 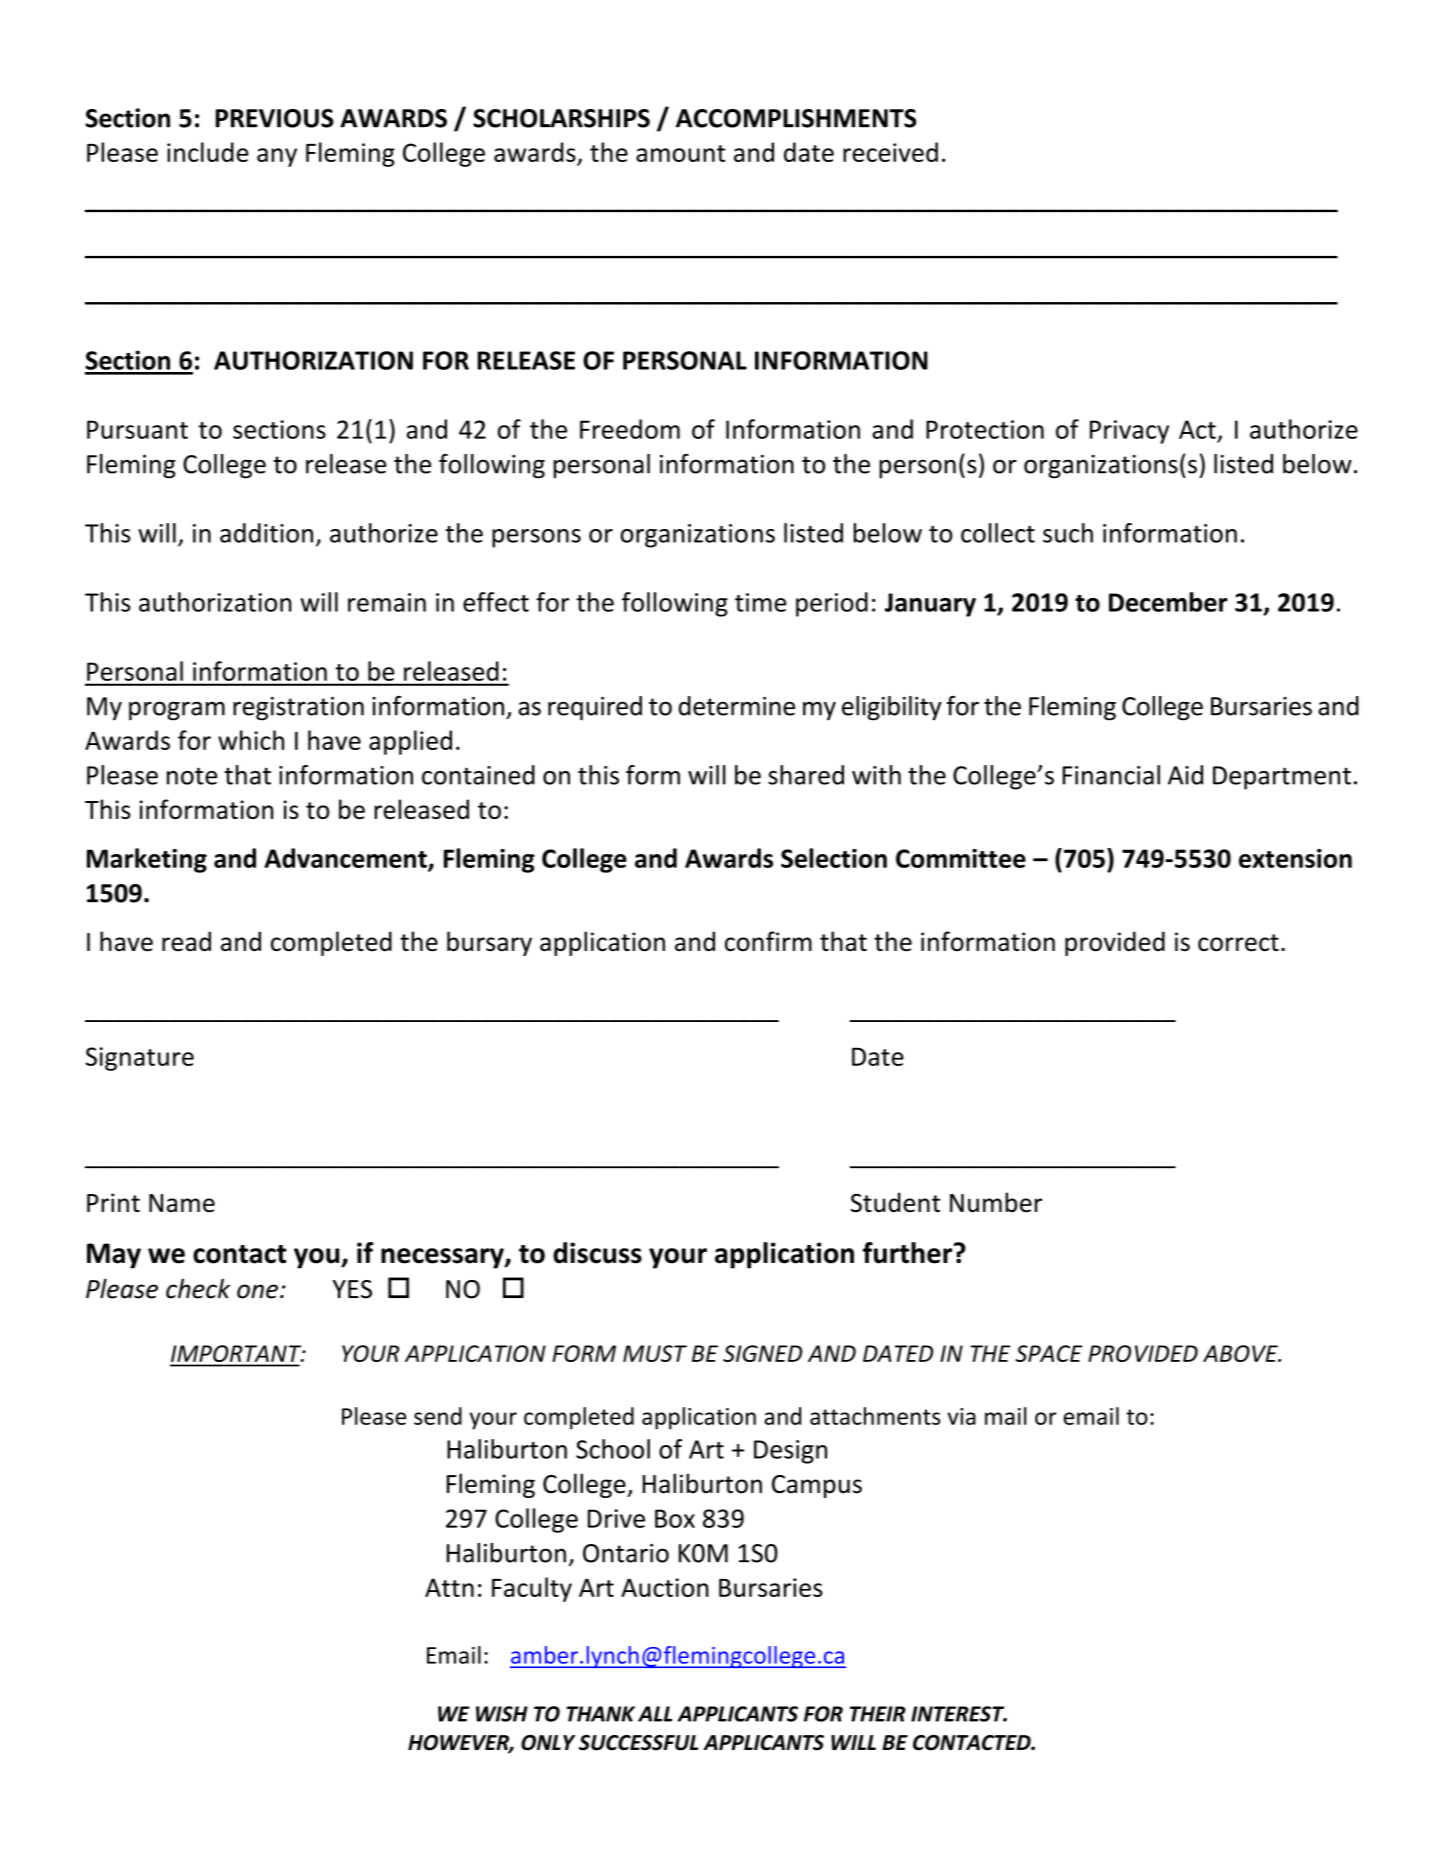 I want to click on amount, so click(x=680, y=153).
